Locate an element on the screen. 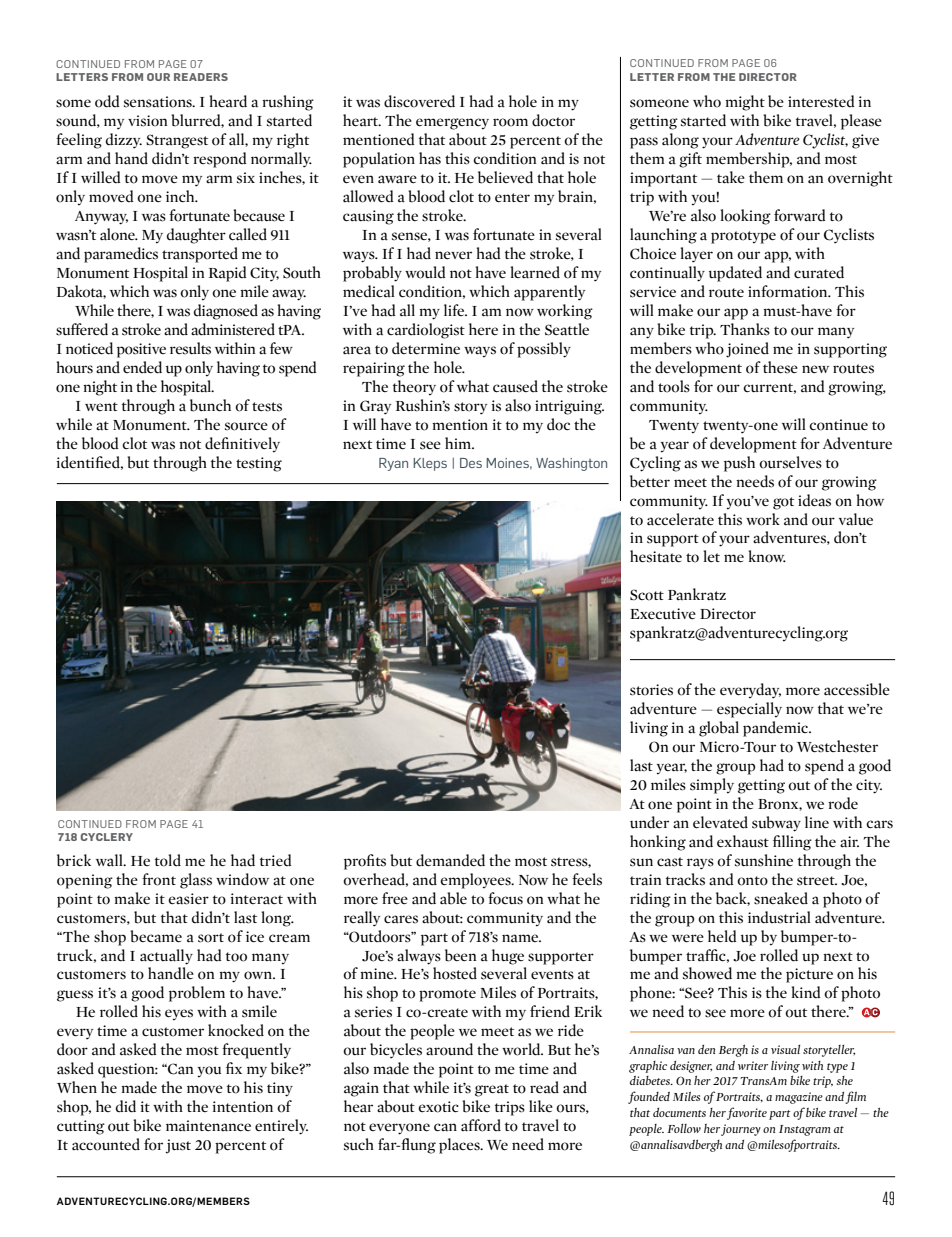 This screenshot has width=952, height=1237. might is located at coordinates (745, 103).
